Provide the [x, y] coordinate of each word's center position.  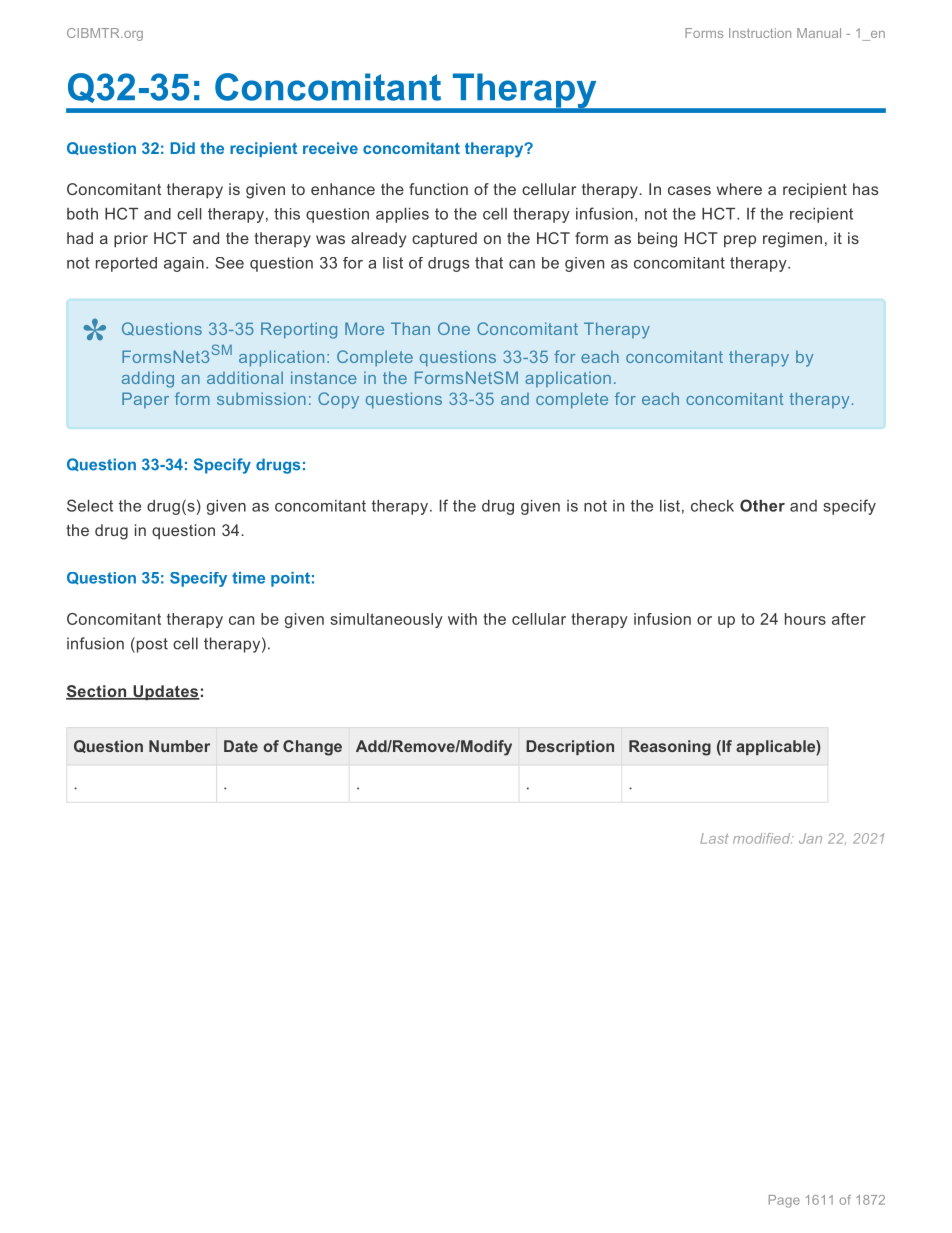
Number [179, 746]
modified [763, 838]
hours [805, 619]
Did [183, 148]
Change [312, 748]
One [454, 328]
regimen [792, 240]
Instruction [760, 33]
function [438, 189]
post [151, 645]
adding [148, 379]
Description [570, 747]
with [462, 619]
